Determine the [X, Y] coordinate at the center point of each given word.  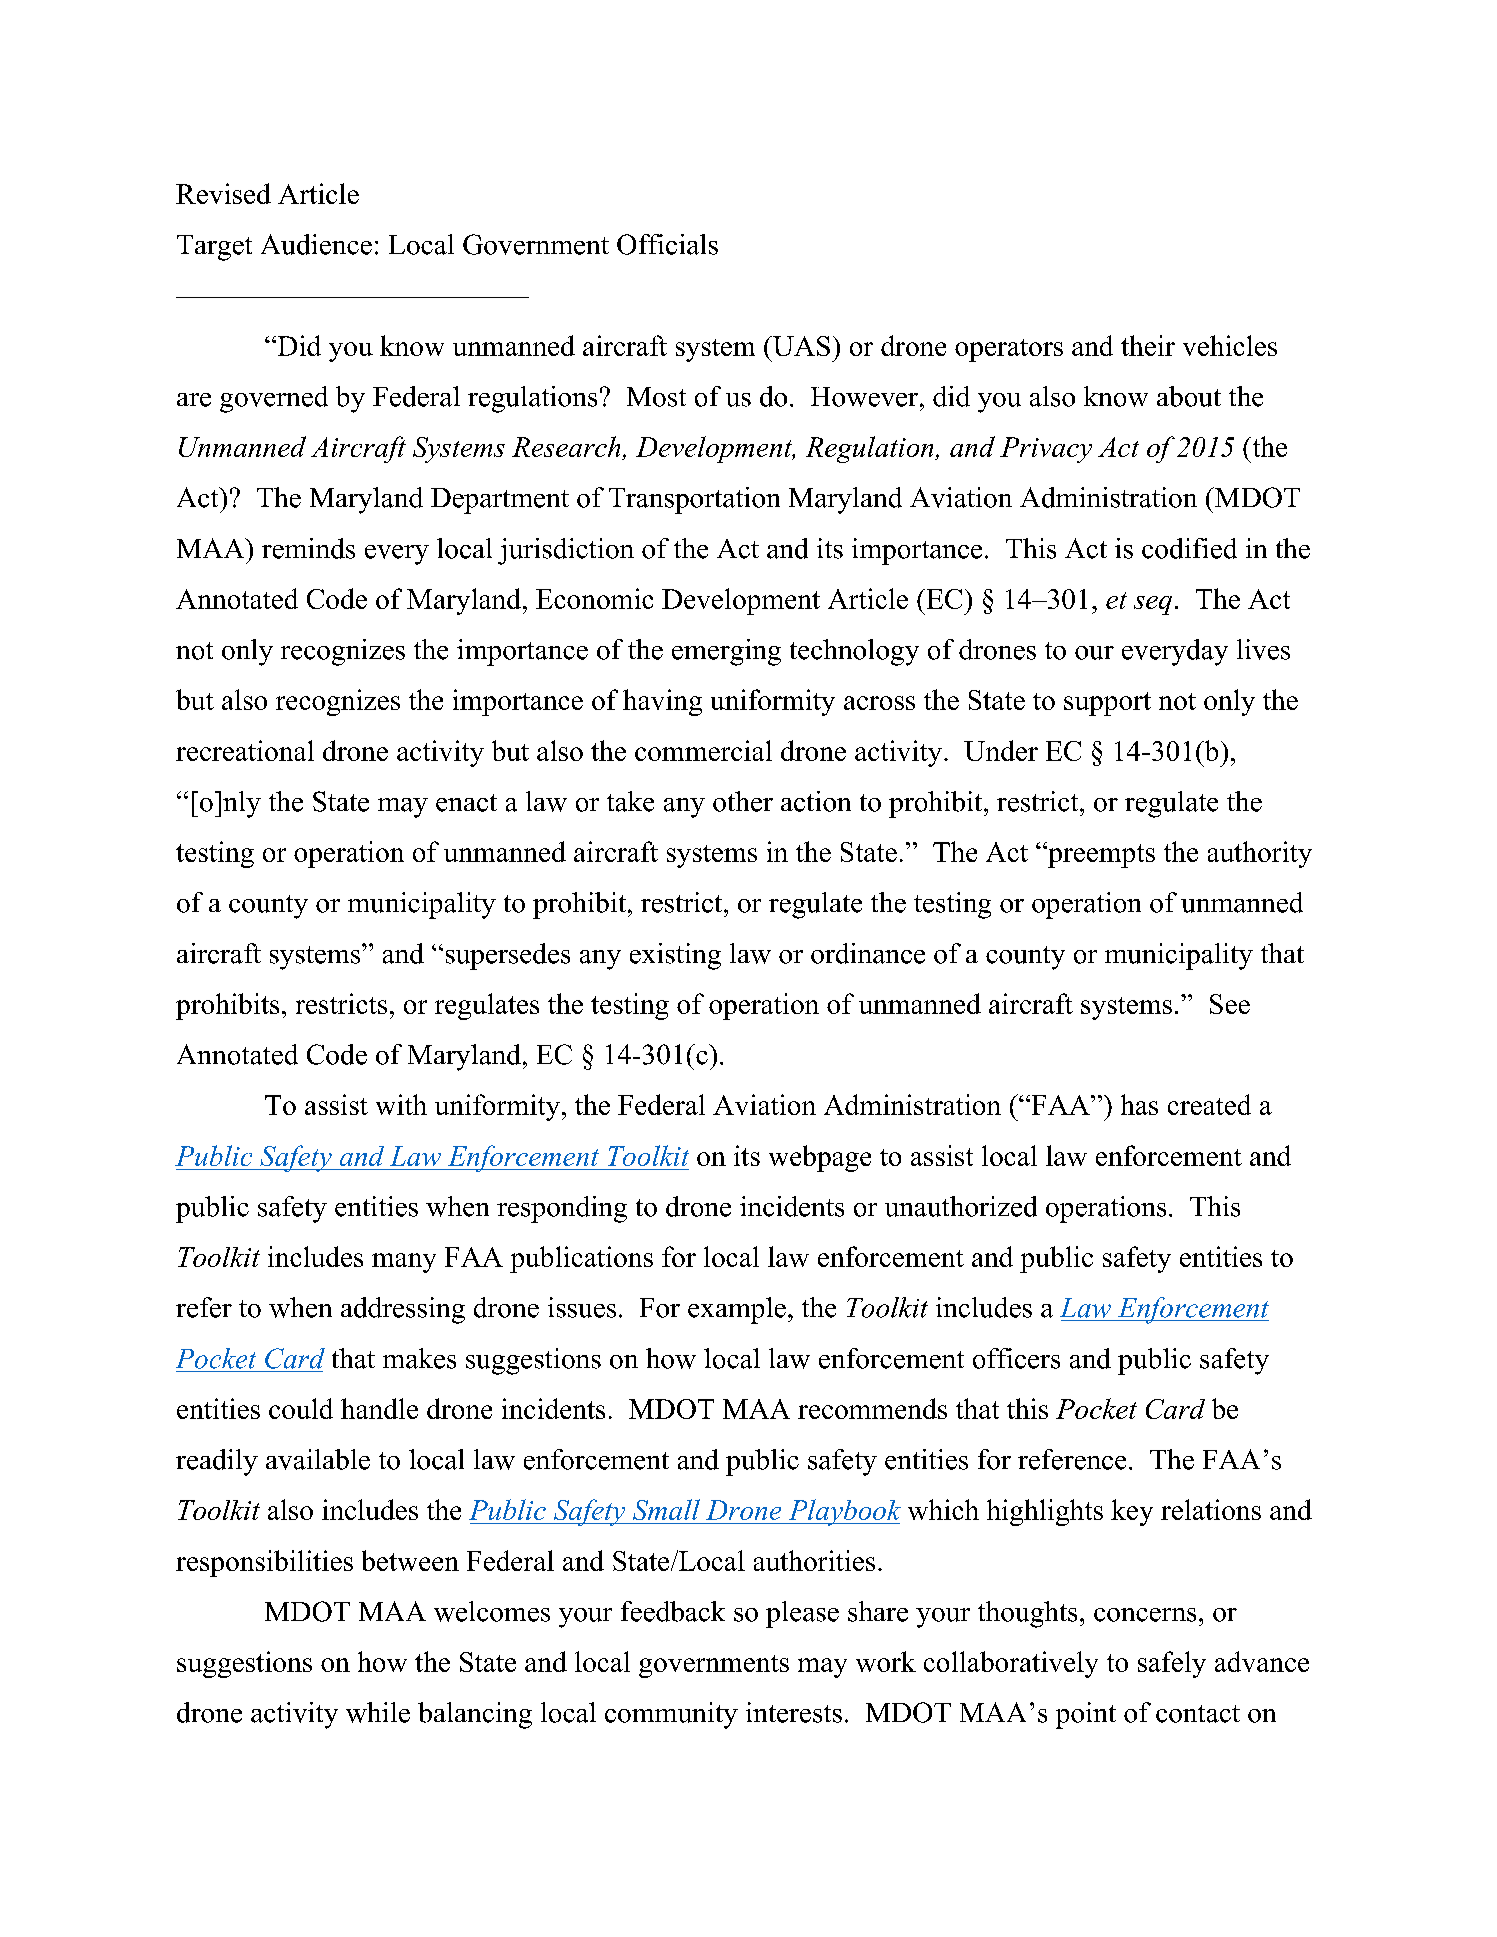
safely [1172, 1664]
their [1148, 345]
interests [794, 1712]
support [1107, 704]
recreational [245, 750]
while [378, 1712]
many [404, 1263]
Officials [667, 244]
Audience [316, 244]
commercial [703, 750]
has [1139, 1104]
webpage [820, 1158]
